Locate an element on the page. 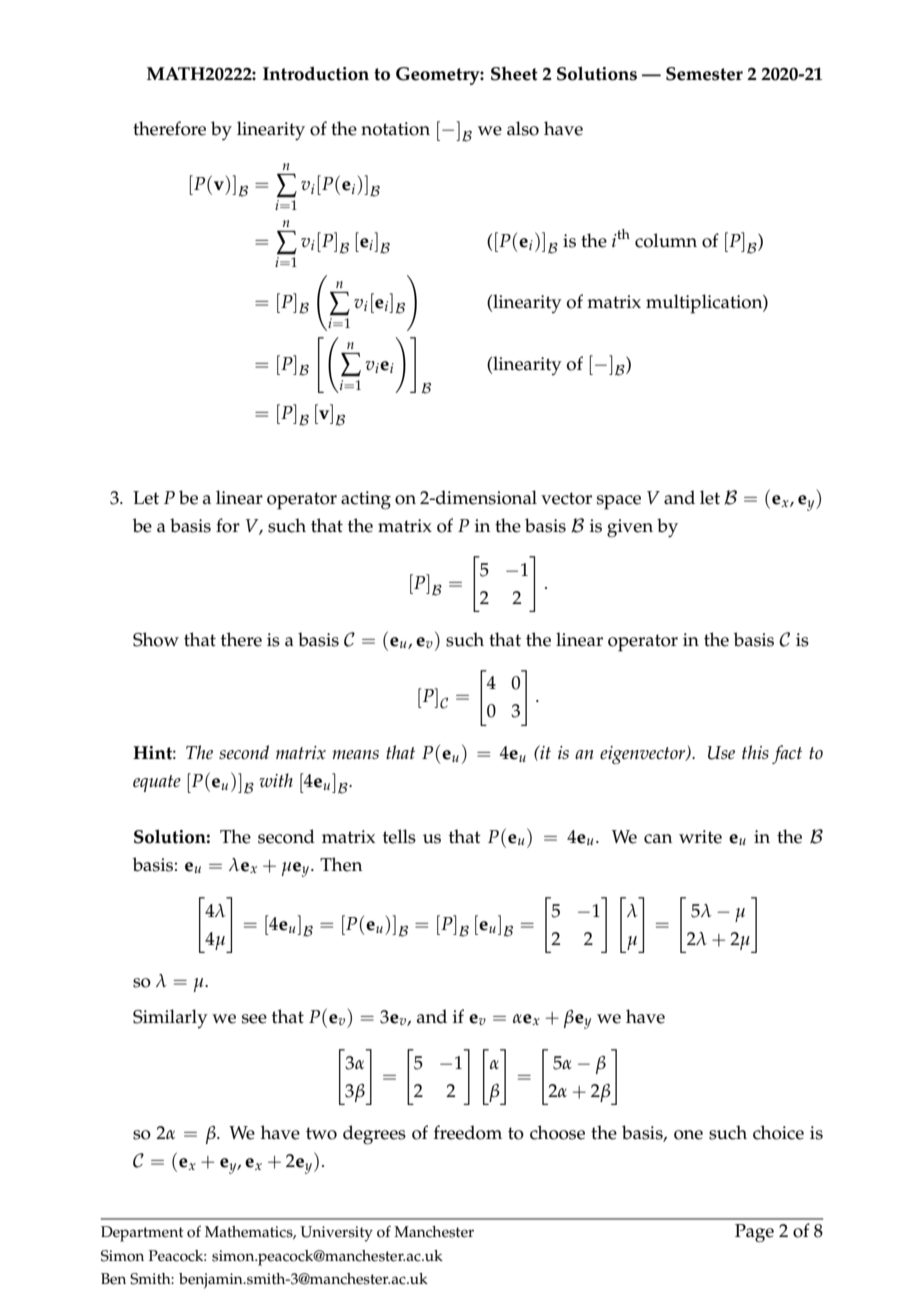 This image has width=924, height=1308. freedom is located at coordinates (468, 1132).
